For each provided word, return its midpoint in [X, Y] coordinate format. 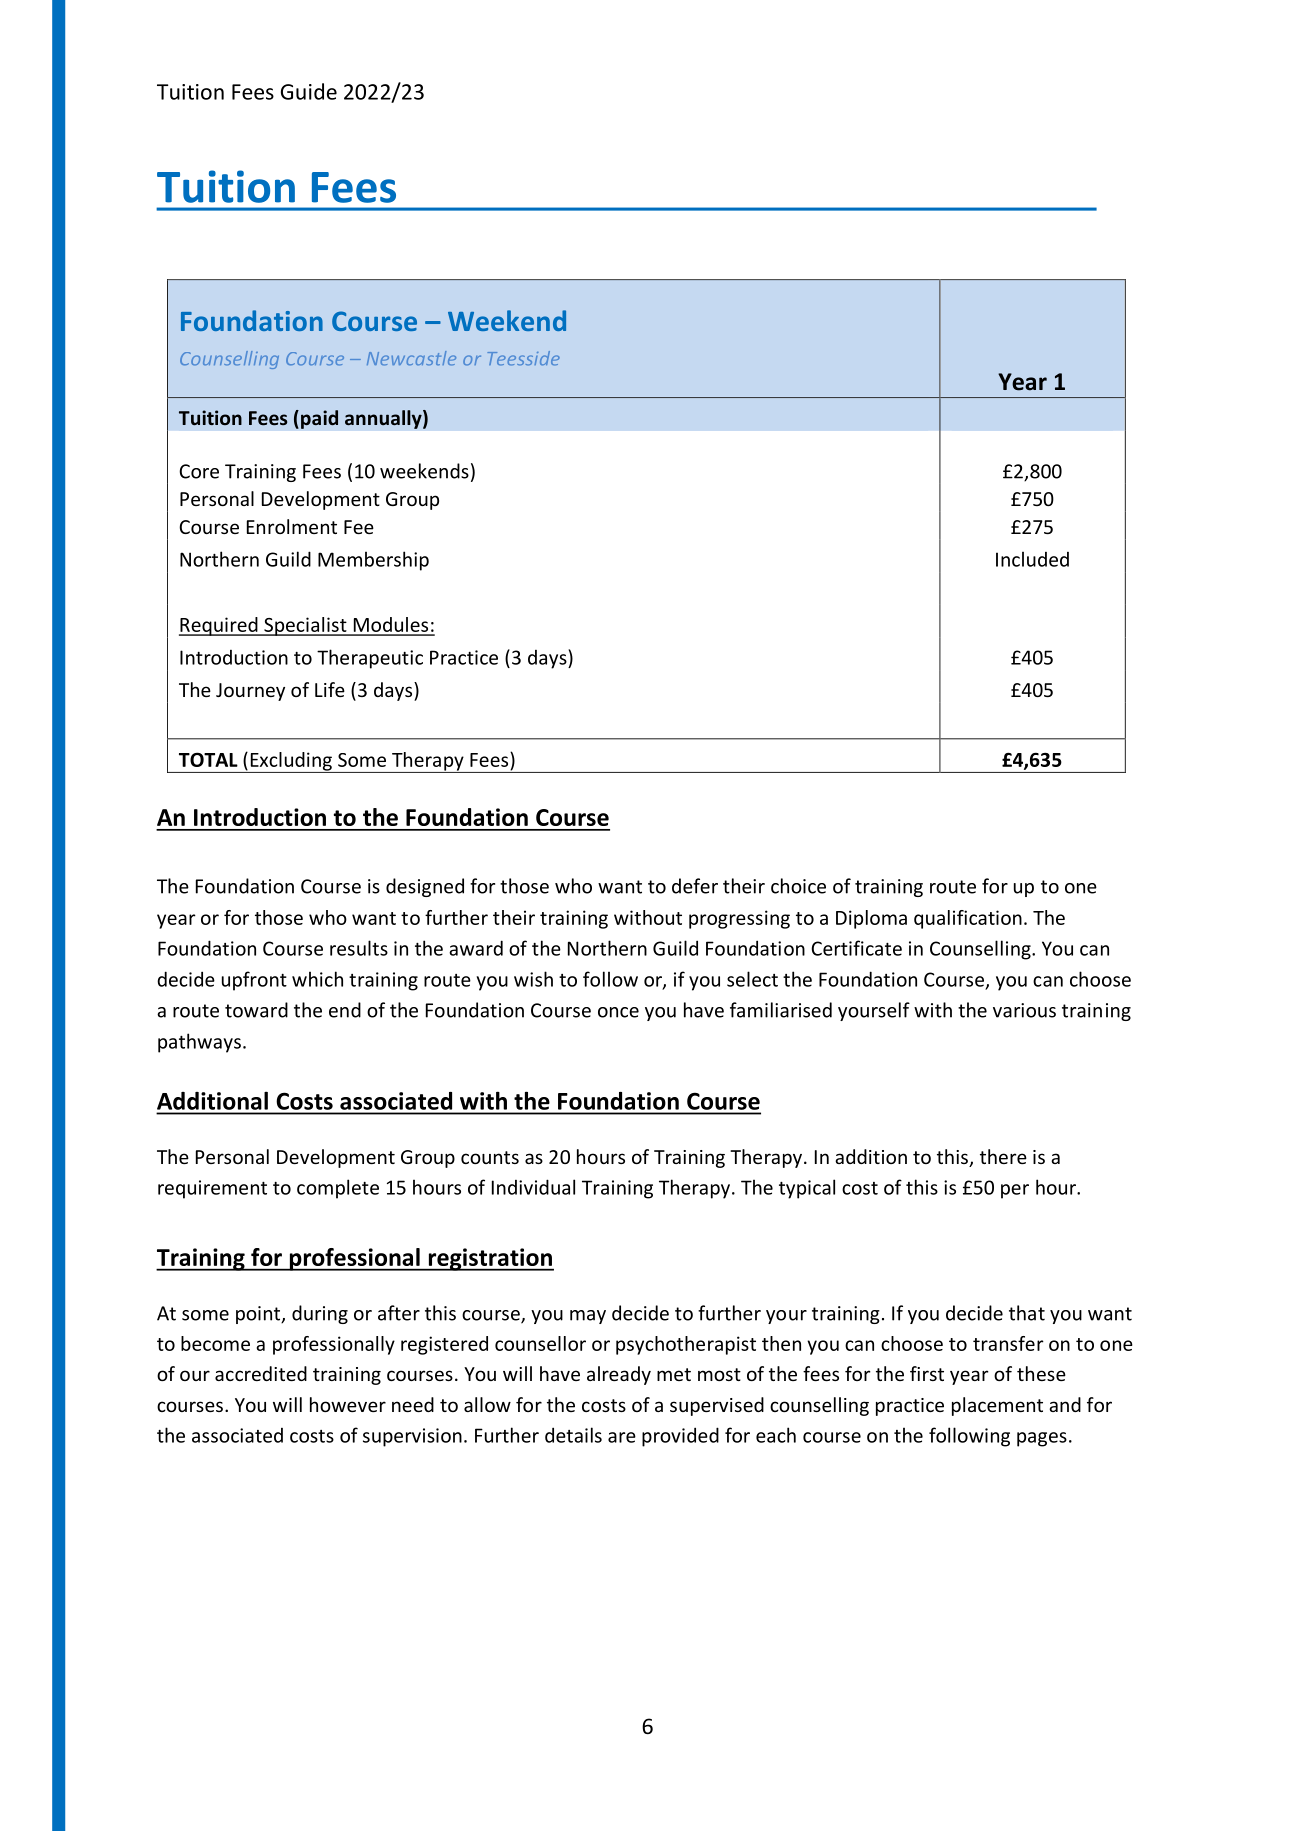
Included [1032, 559]
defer [695, 886]
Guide [309, 91]
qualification [968, 919]
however [348, 1404]
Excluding [291, 762]
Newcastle [411, 358]
